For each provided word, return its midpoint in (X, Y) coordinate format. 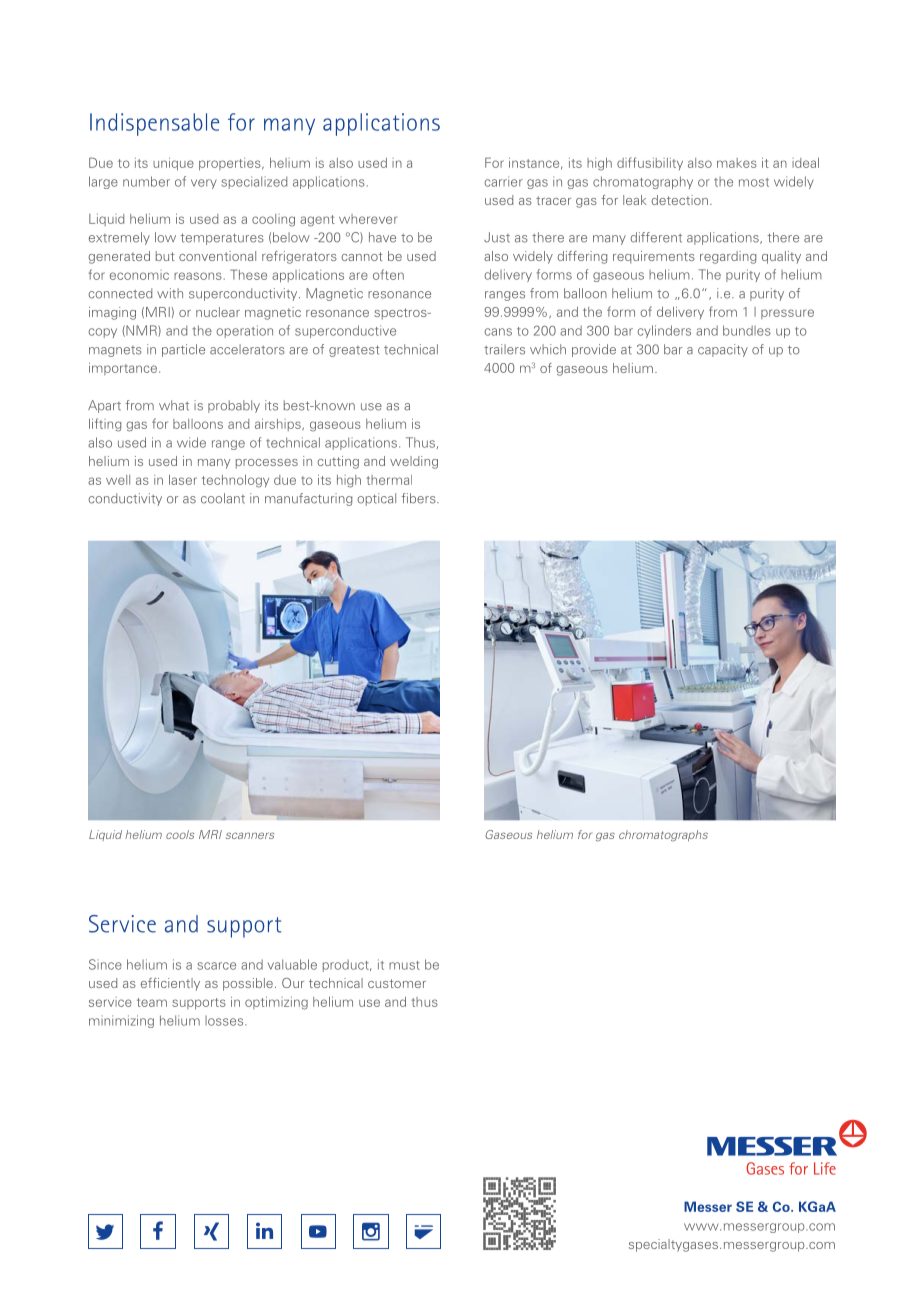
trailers (504, 349)
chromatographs (663, 835)
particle (183, 350)
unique (173, 164)
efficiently (170, 984)
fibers (419, 498)
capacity (723, 350)
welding (414, 462)
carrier (504, 181)
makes (737, 163)
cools (180, 834)
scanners (250, 835)
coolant (223, 498)
